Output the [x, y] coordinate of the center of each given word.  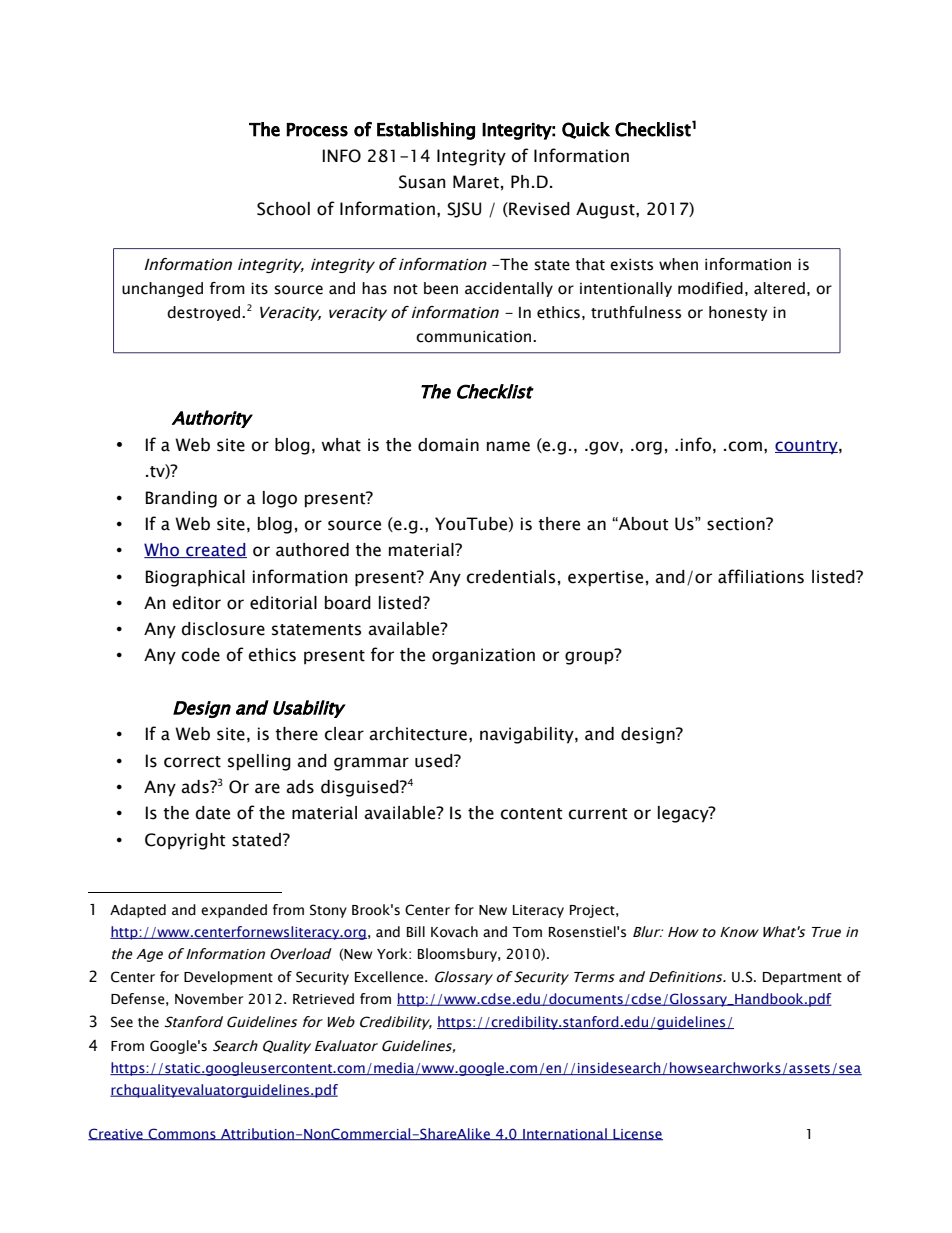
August [606, 210]
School [283, 209]
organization [483, 656]
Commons [182, 1134]
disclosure [223, 629]
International [565, 1134]
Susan [422, 182]
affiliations [761, 576]
